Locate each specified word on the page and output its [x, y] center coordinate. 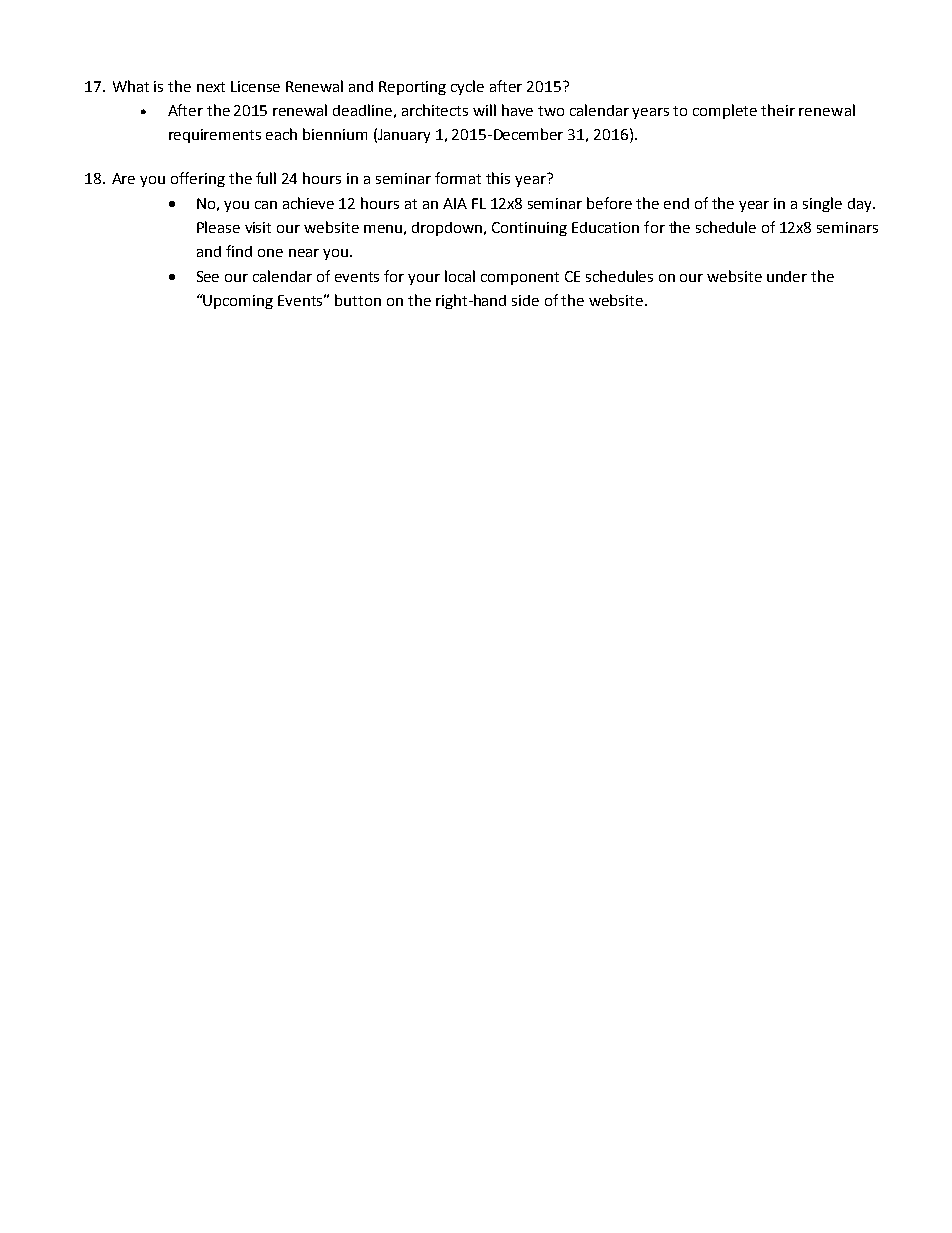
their [778, 110]
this [498, 178]
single [822, 204]
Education [605, 227]
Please [218, 227]
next [211, 87]
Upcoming [237, 301]
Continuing [529, 229]
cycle [467, 87]
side [525, 300]
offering [198, 179]
